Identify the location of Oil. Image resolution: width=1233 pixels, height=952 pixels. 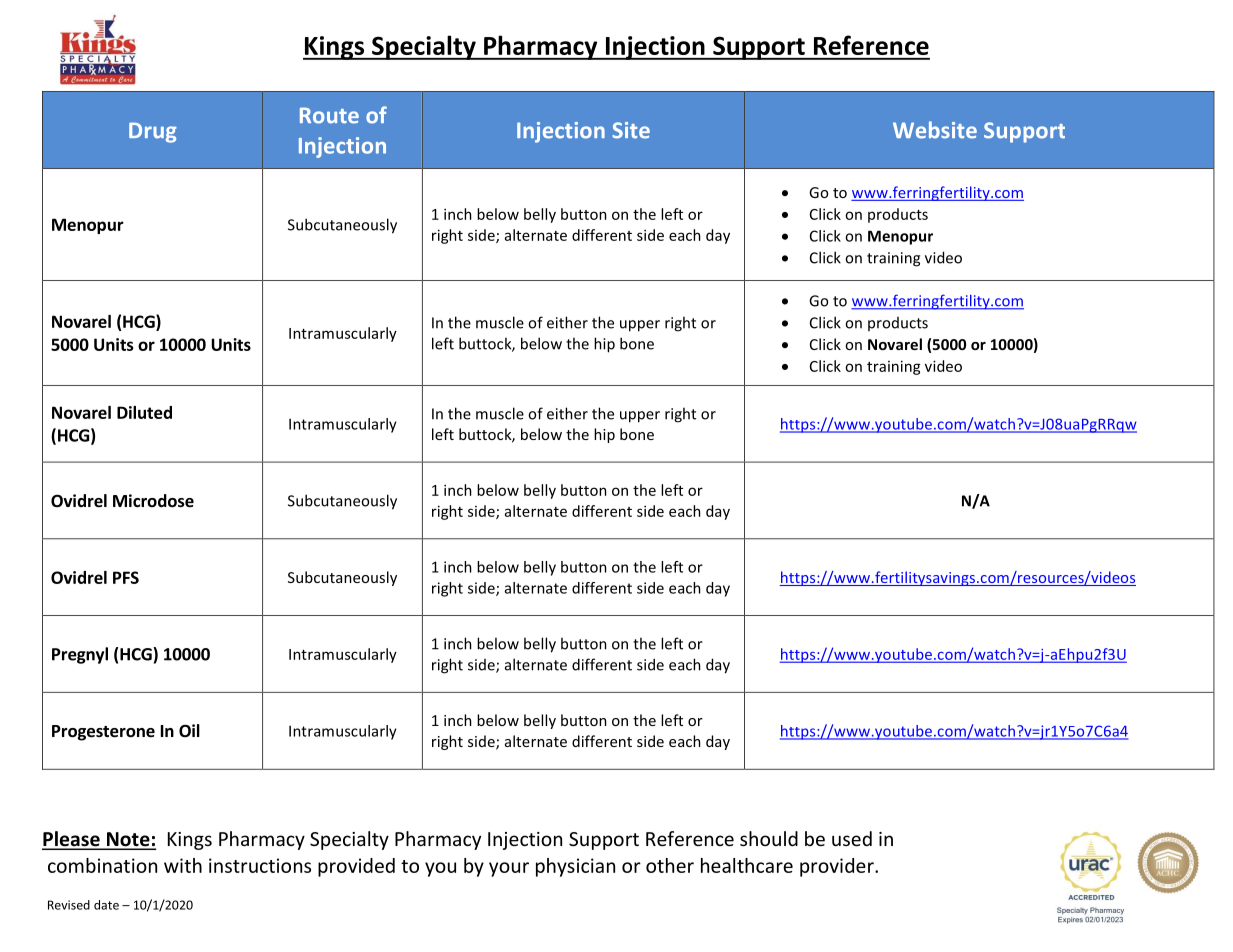
(189, 730).
